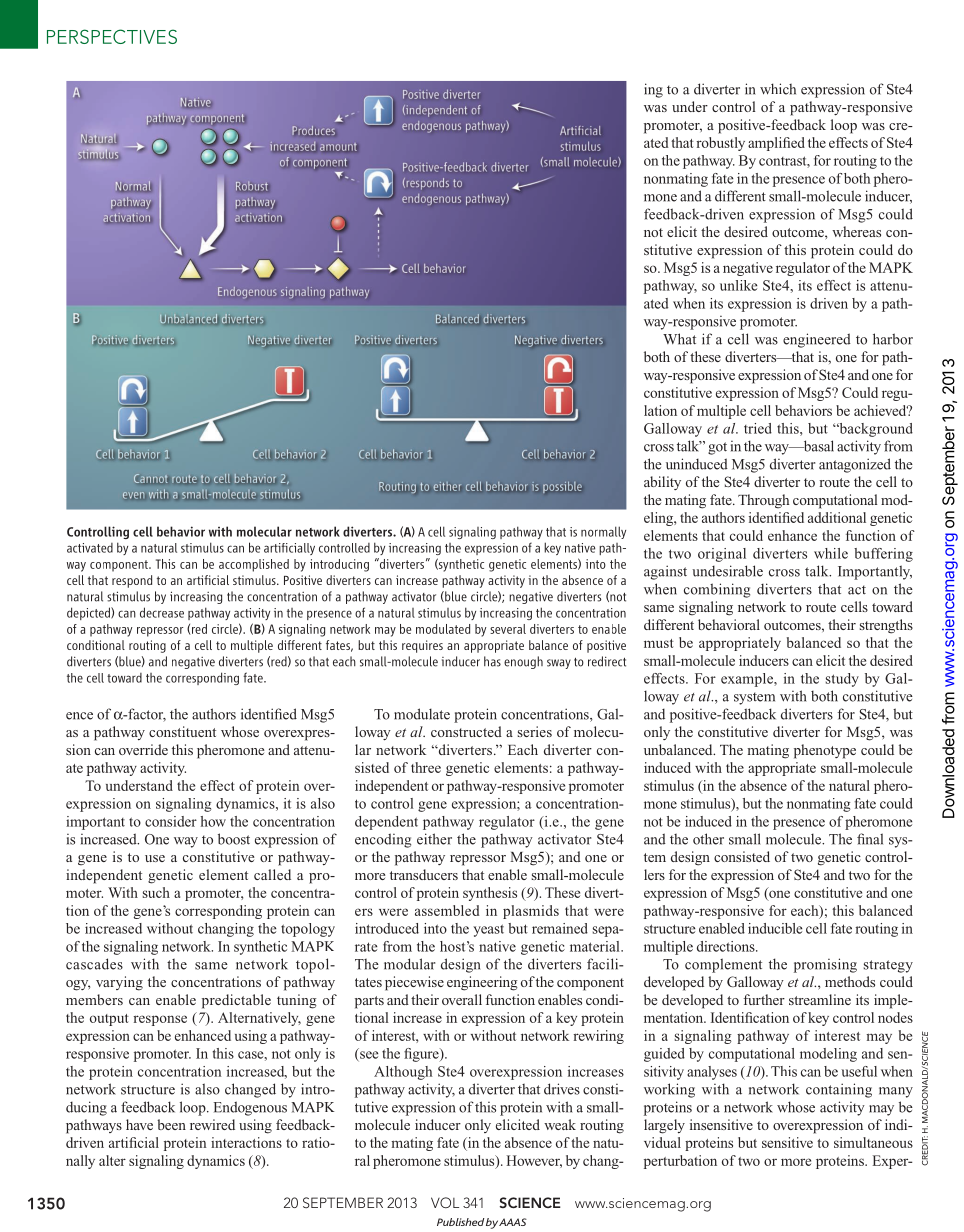 Image resolution: width=964 pixels, height=1232 pixels. Describe the element at coordinates (679, 339) in the screenshot. I see `What` at that location.
